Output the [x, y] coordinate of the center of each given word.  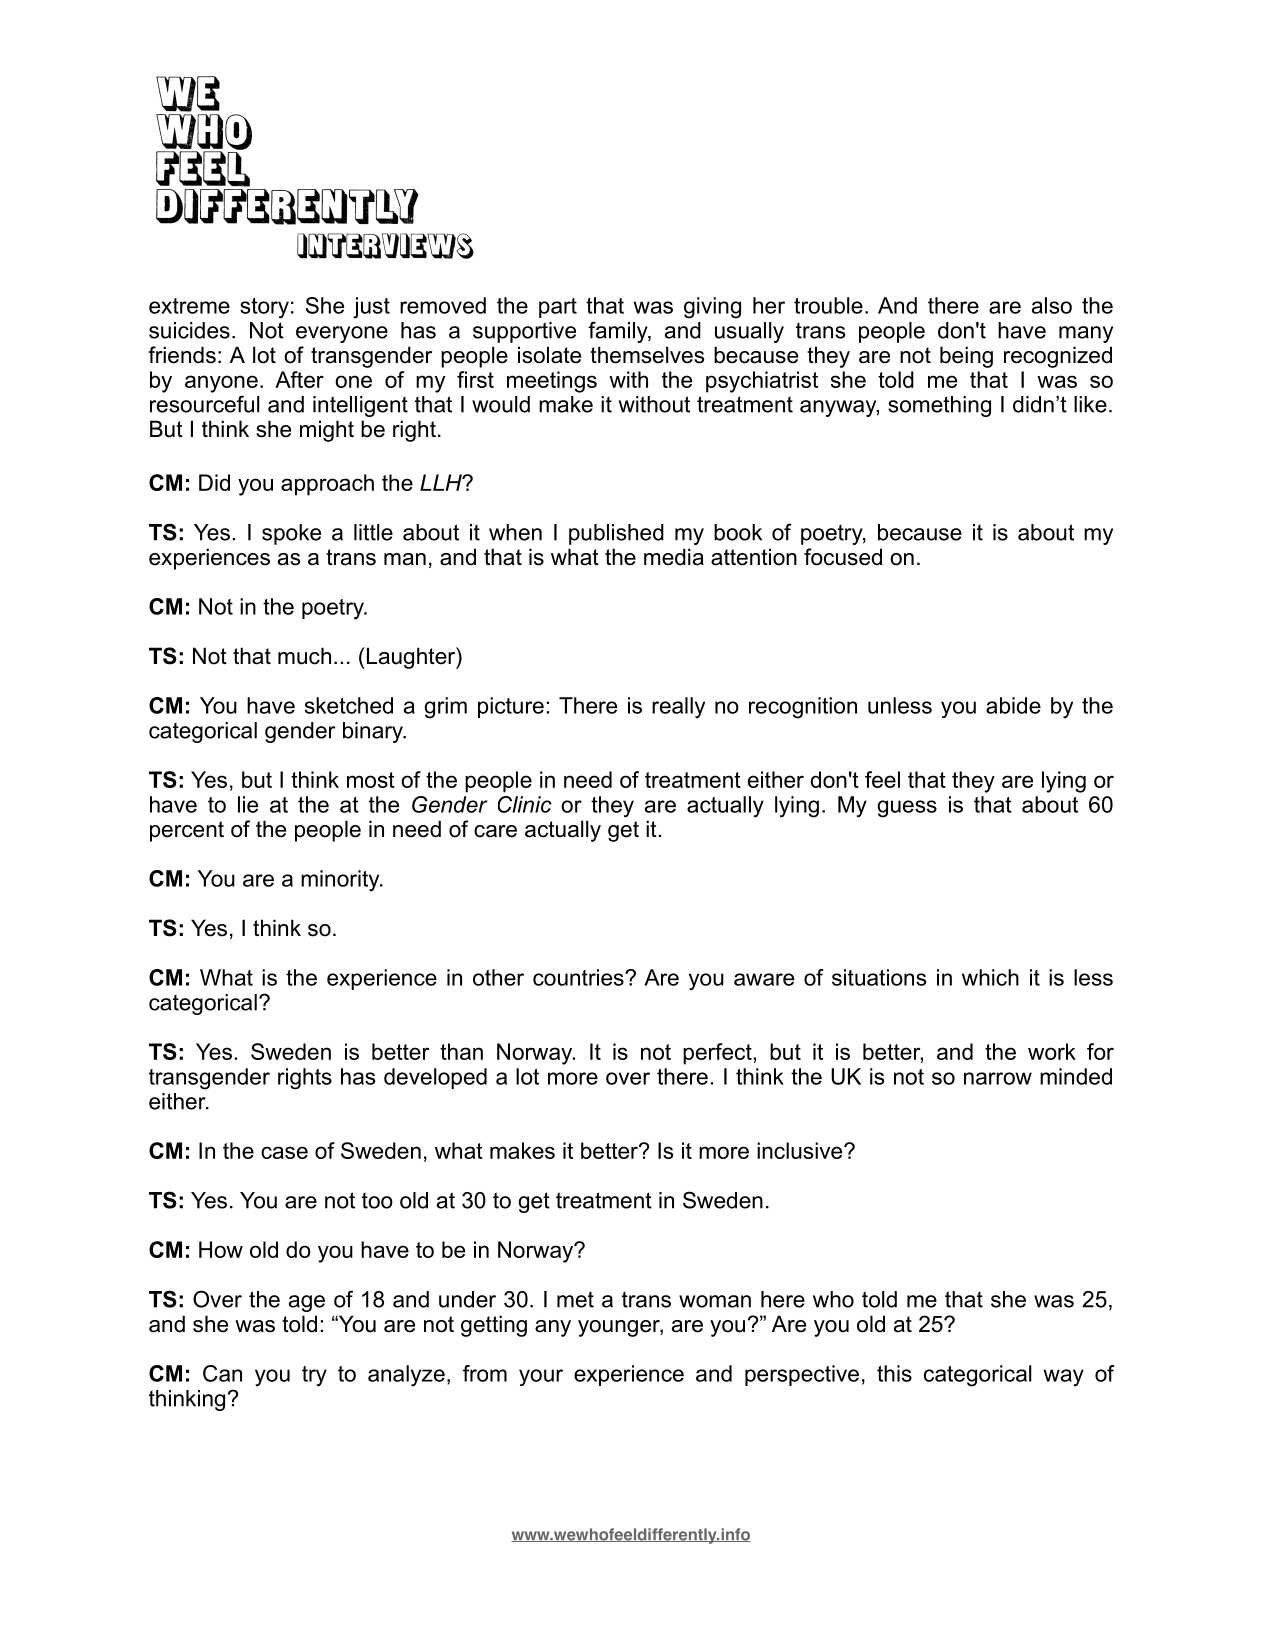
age [307, 1303]
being [966, 357]
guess [907, 809]
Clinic [525, 804]
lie [248, 804]
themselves [647, 355]
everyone [342, 334]
